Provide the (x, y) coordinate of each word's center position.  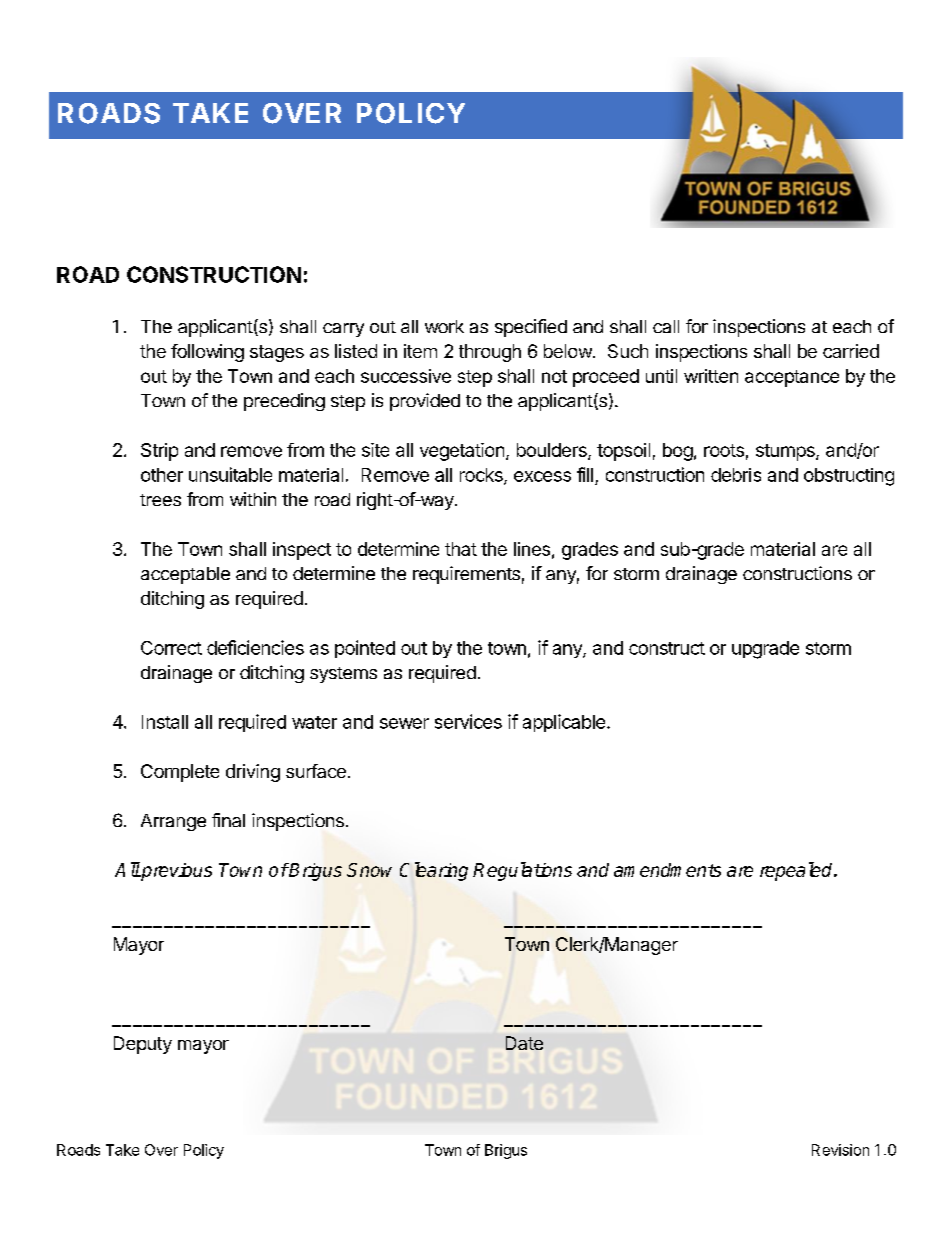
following (207, 353)
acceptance (792, 378)
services (468, 721)
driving (253, 773)
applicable (564, 723)
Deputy (143, 1045)
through (490, 353)
